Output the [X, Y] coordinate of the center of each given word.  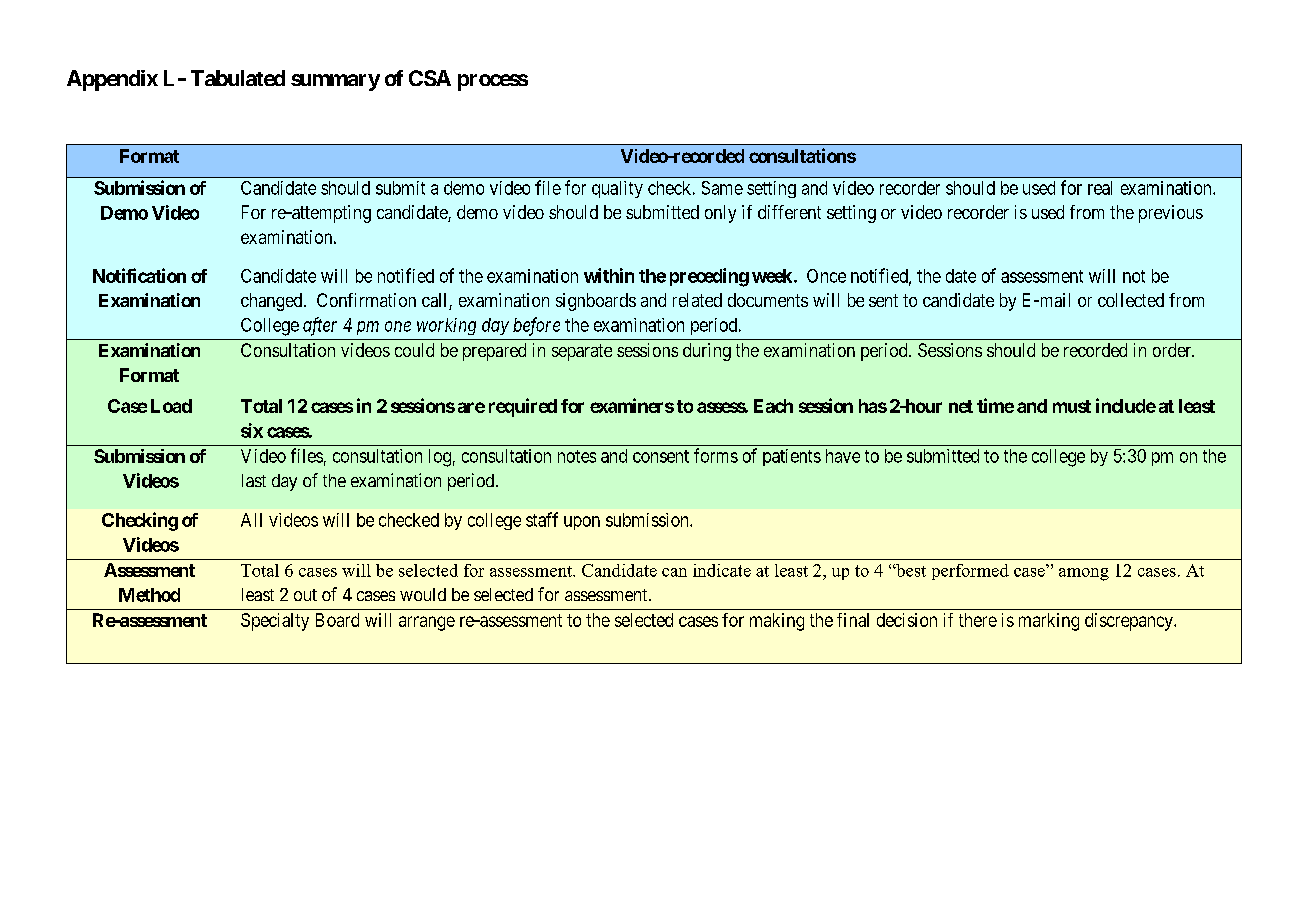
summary [335, 82]
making [777, 622]
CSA [430, 78]
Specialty [275, 622]
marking [1049, 622]
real [1100, 188]
